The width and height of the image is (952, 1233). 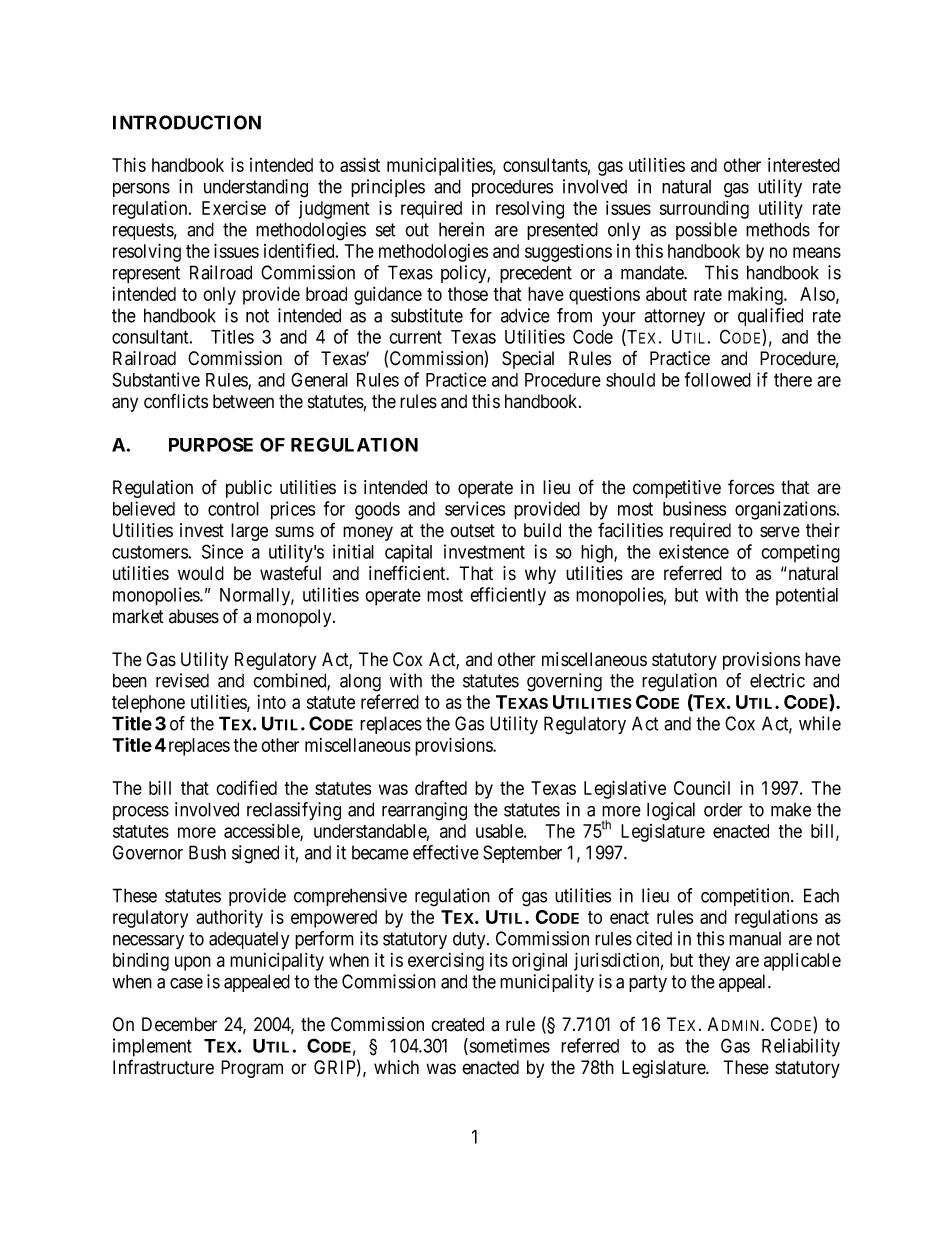 I want to click on would, so click(x=201, y=573).
